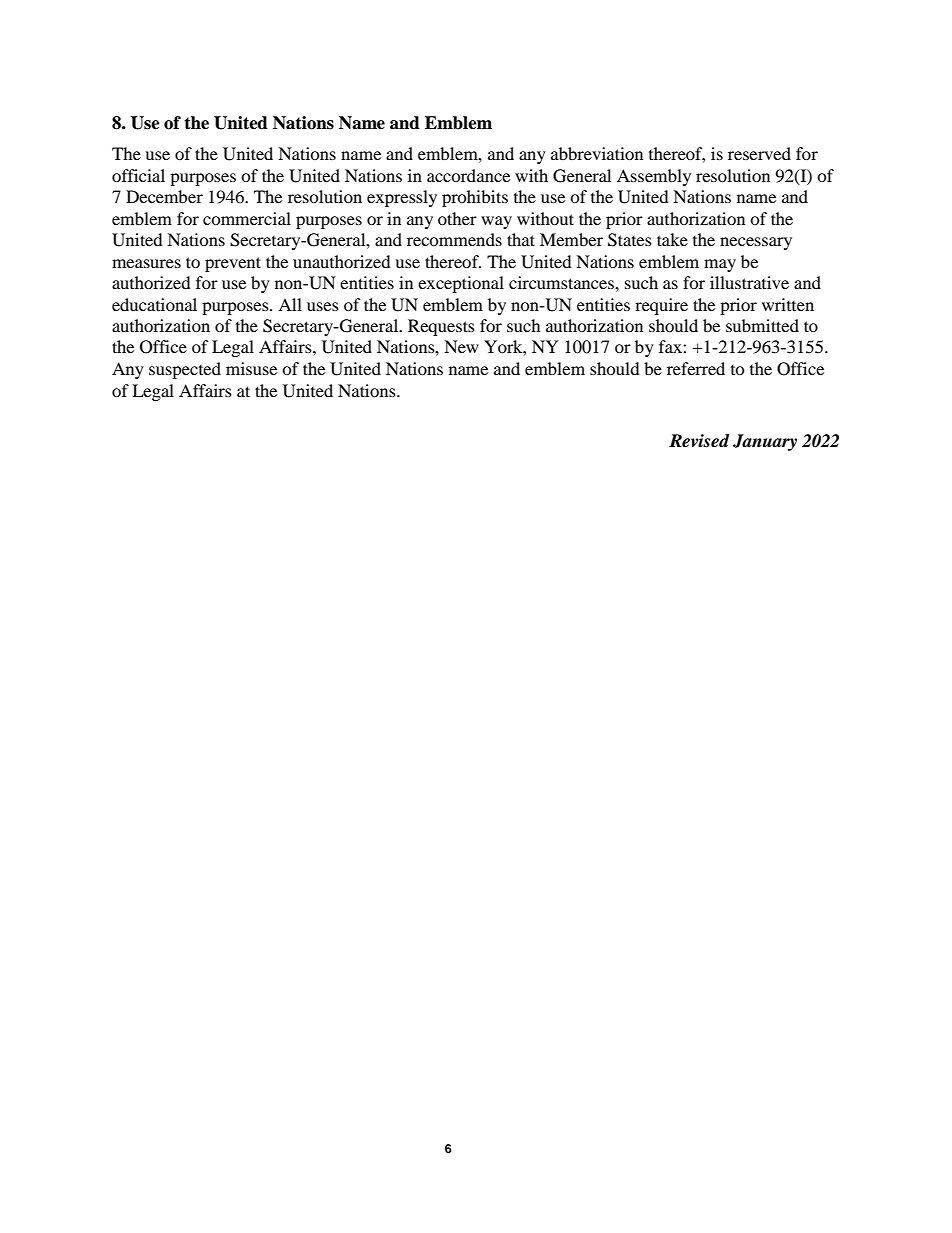 This screenshot has width=952, height=1233. What do you see at coordinates (185, 370) in the screenshot?
I see `suspected` at bounding box center [185, 370].
